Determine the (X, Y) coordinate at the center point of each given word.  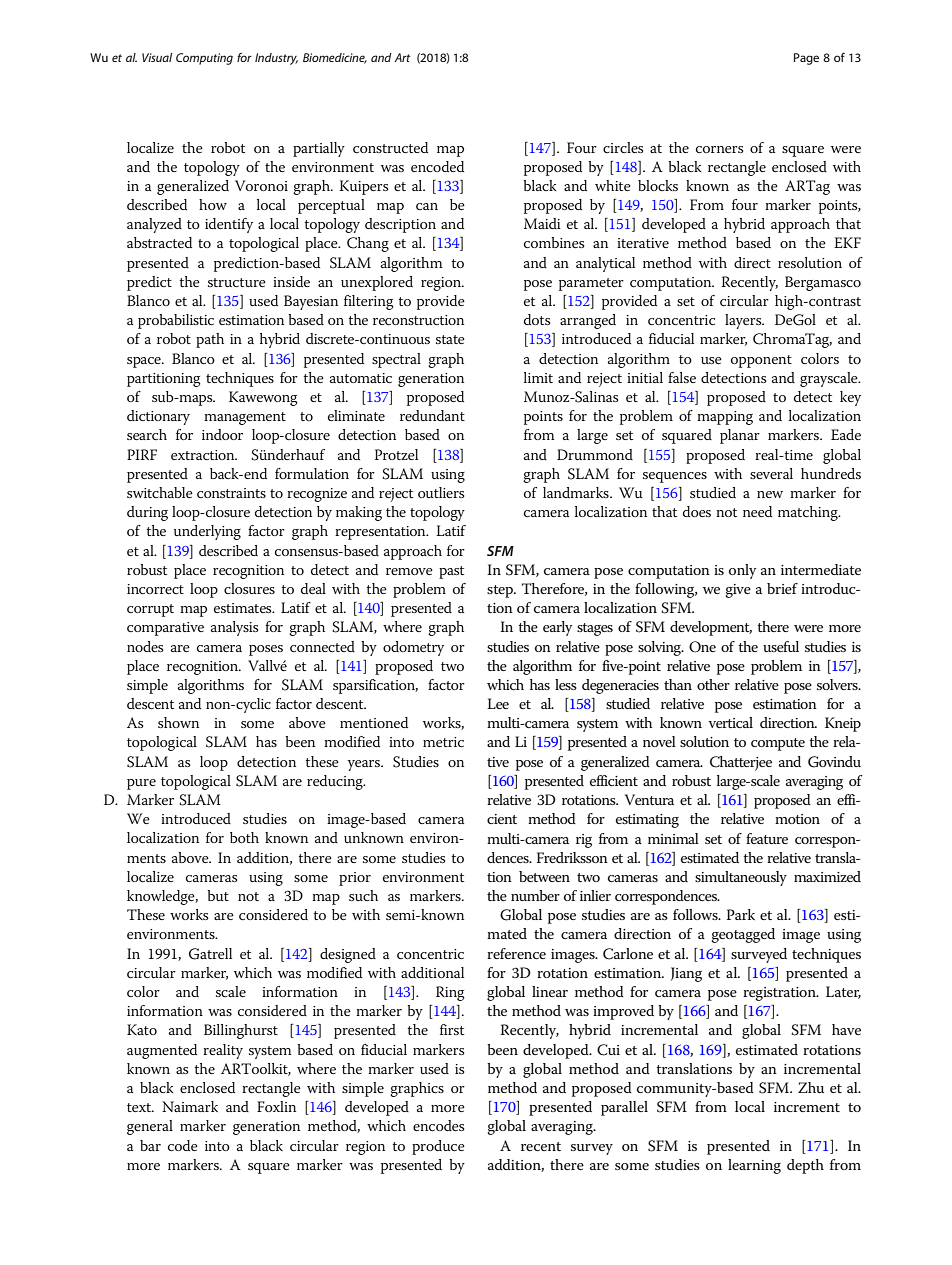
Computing (204, 59)
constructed (390, 147)
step (501, 591)
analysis (234, 628)
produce (438, 1147)
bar (150, 1145)
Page (806, 59)
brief (782, 588)
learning (754, 1166)
